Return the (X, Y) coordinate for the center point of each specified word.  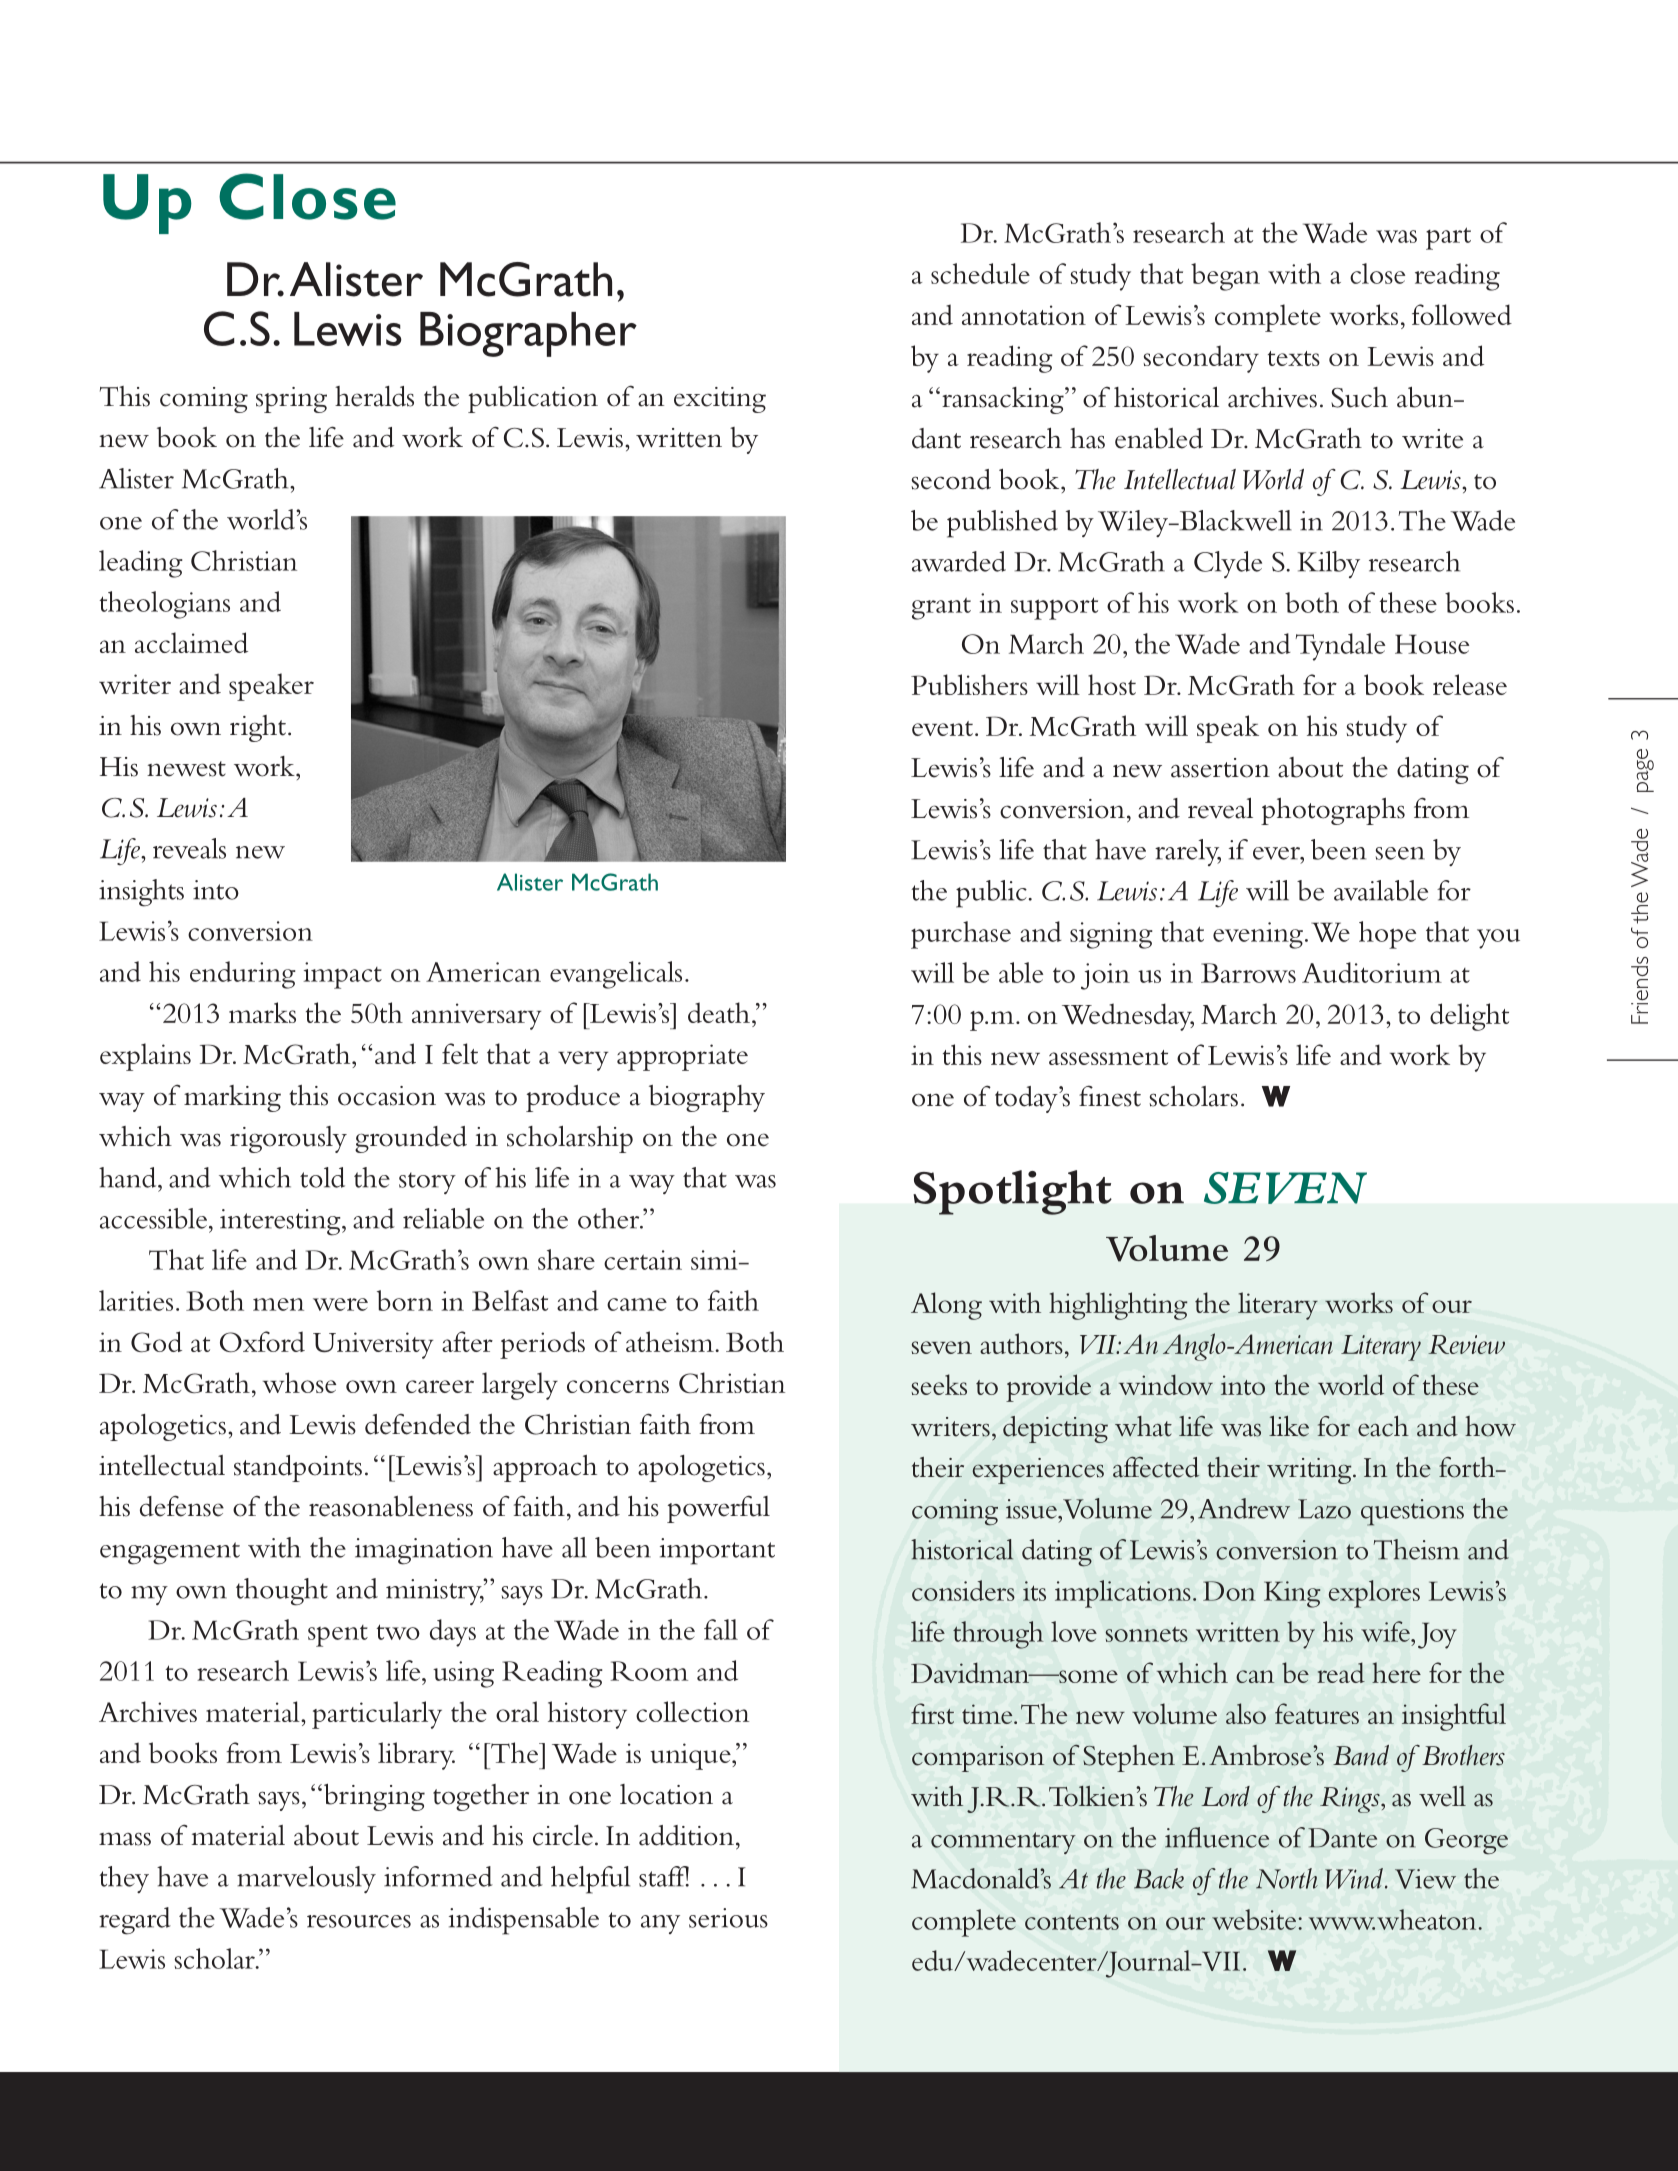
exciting (720, 400)
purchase (961, 935)
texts (1294, 358)
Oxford (262, 1341)
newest (186, 769)
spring (291, 400)
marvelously (306, 1879)
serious (728, 1918)
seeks (939, 1384)
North (1287, 1878)
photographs (1333, 811)
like (1289, 1426)
